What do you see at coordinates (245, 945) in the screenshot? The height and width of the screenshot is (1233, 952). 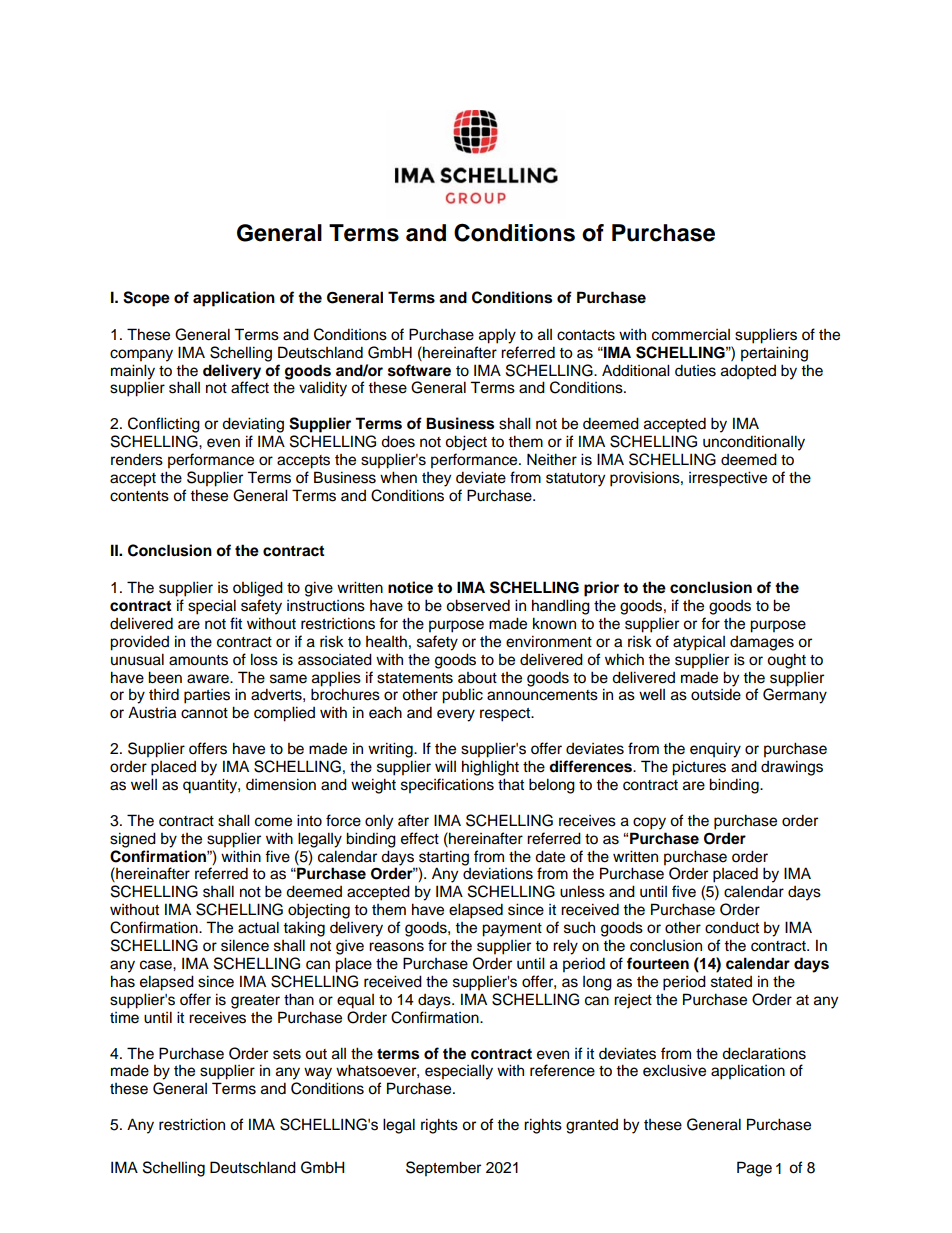 I see `silence` at bounding box center [245, 945].
